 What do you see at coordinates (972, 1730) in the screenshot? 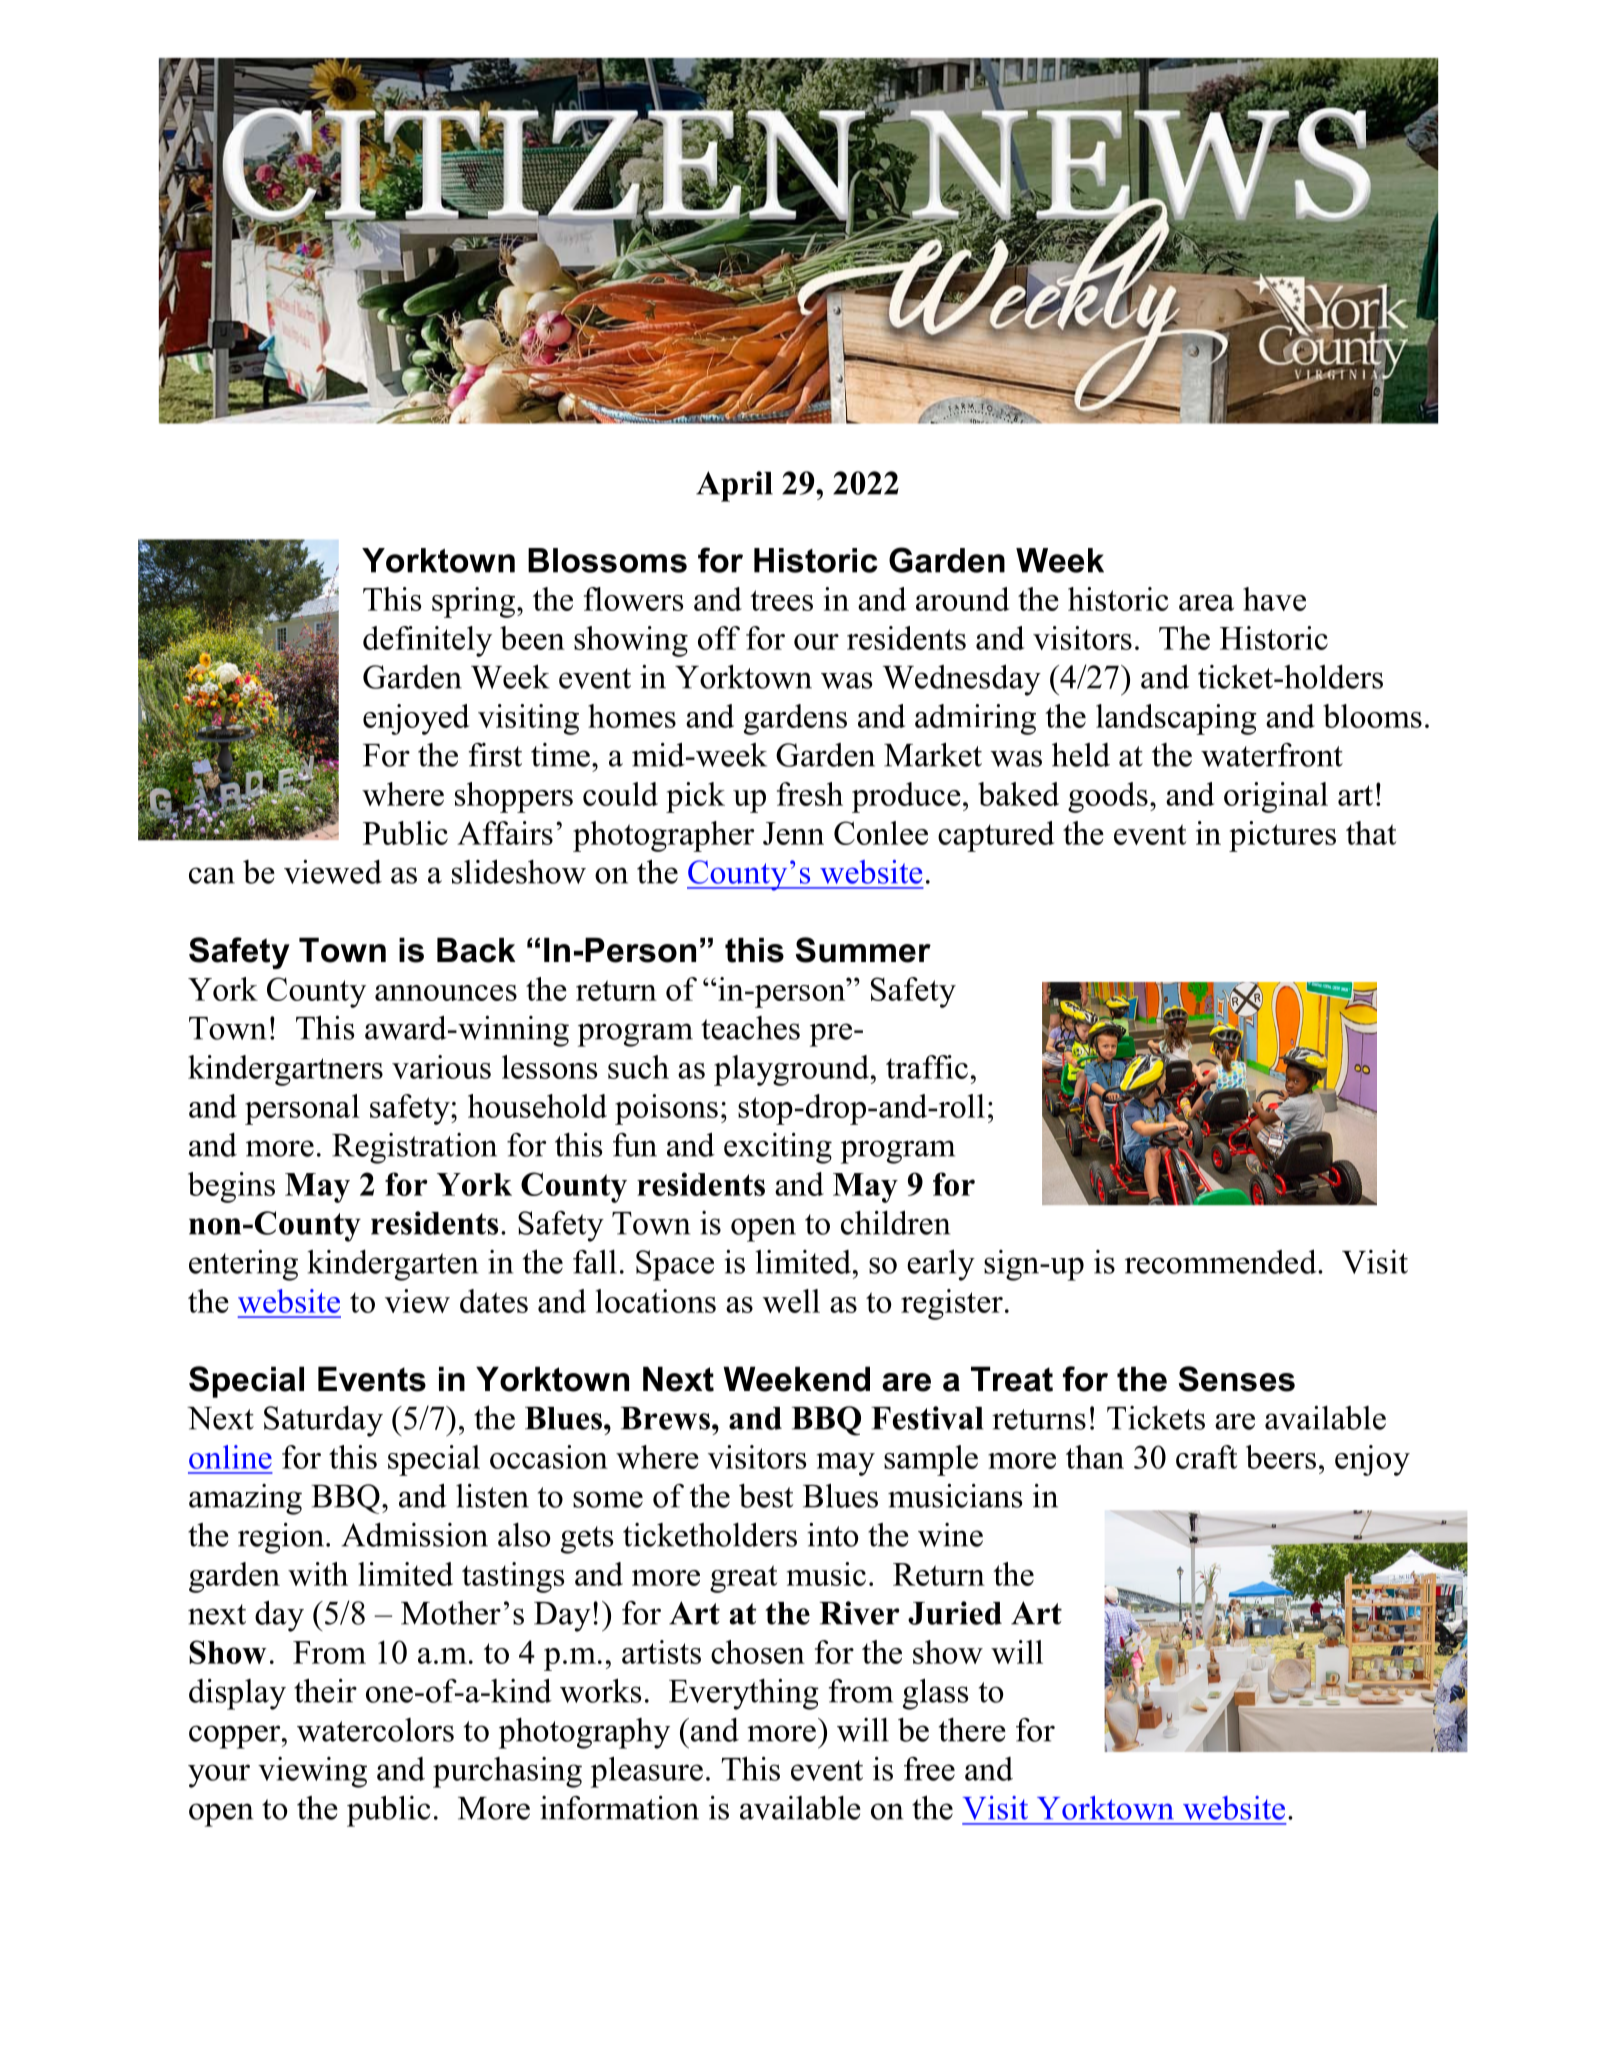
I see `there` at bounding box center [972, 1730].
